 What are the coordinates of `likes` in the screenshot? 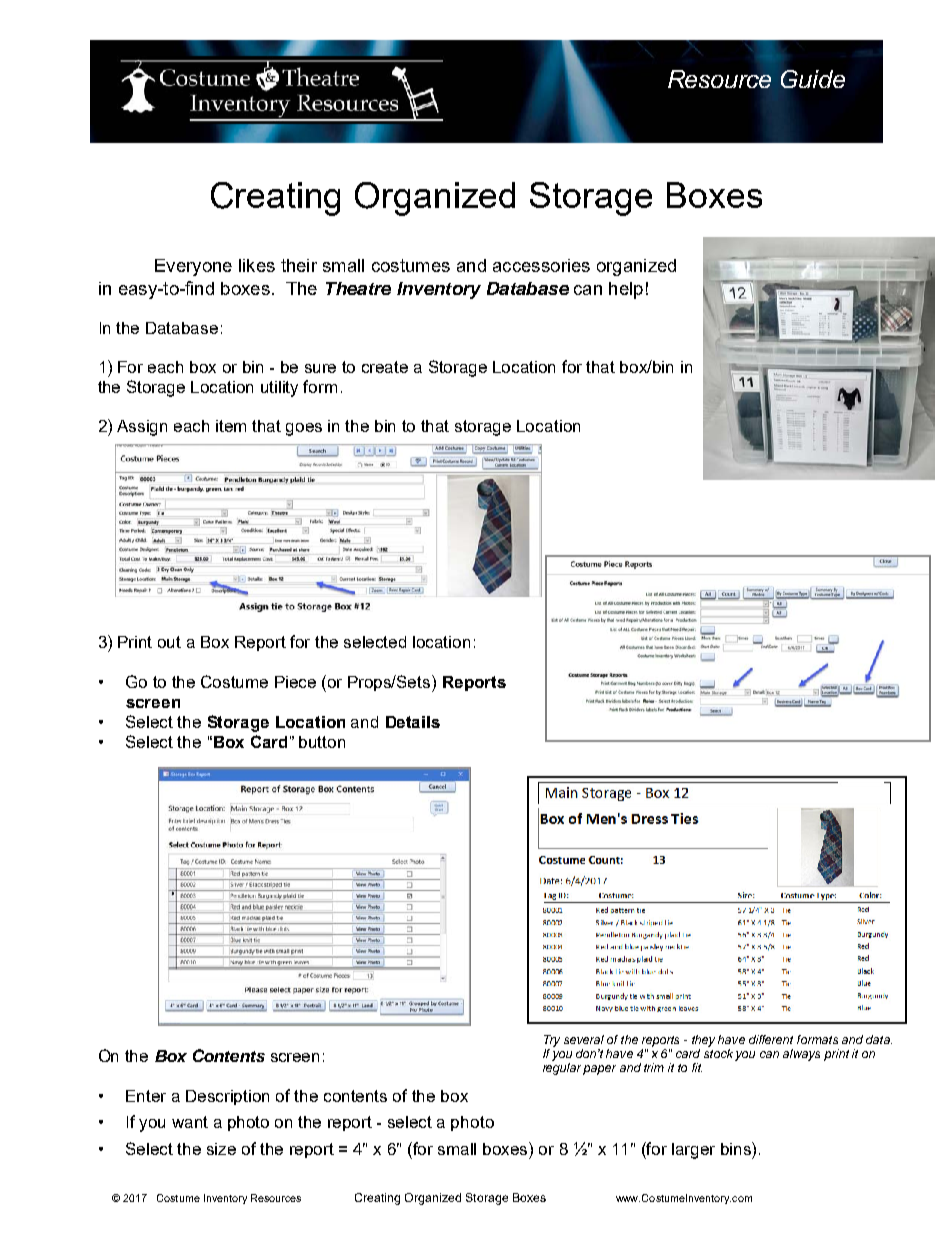 It's located at (257, 265).
